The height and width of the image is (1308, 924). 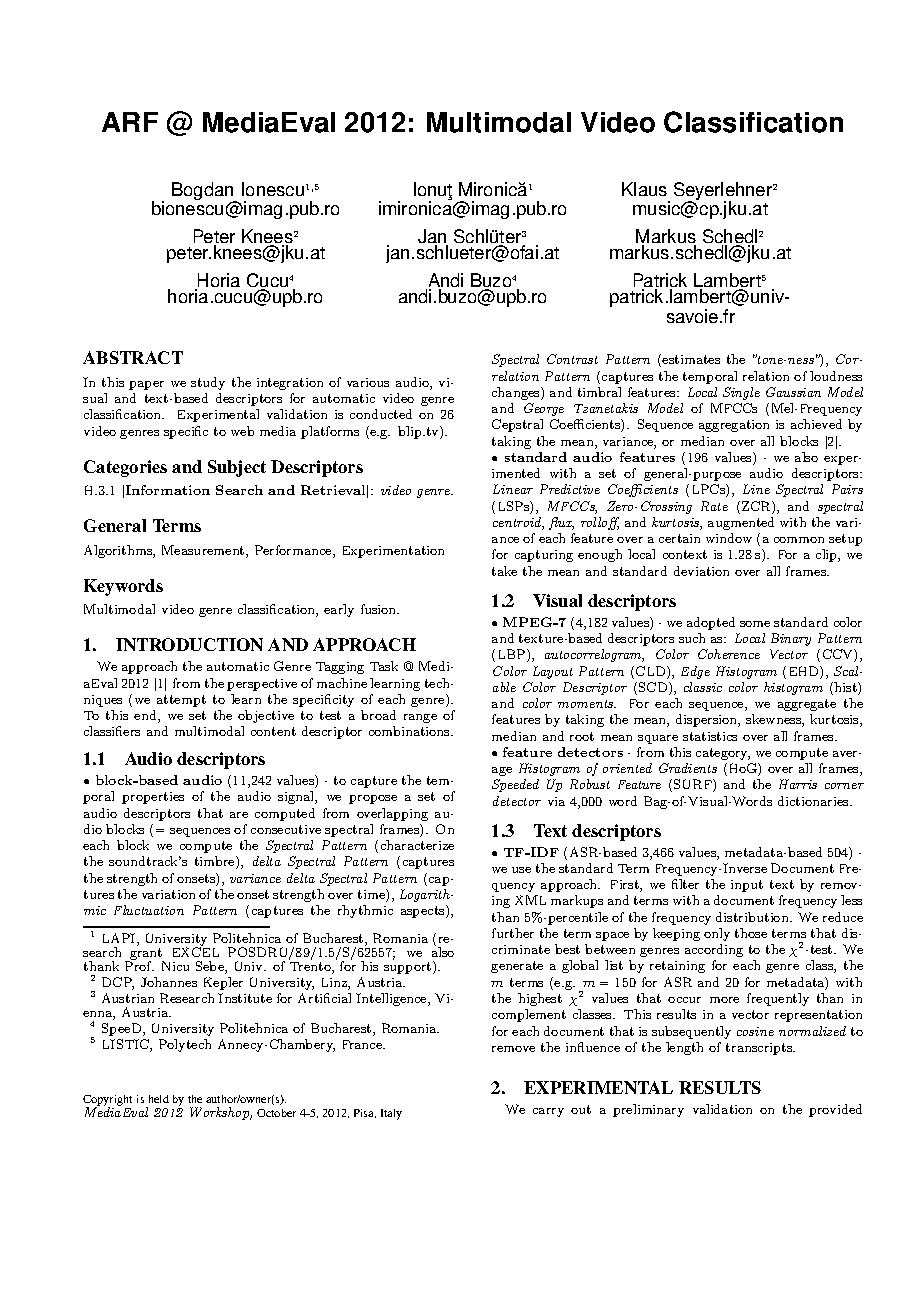 I want to click on Single, so click(x=741, y=393).
